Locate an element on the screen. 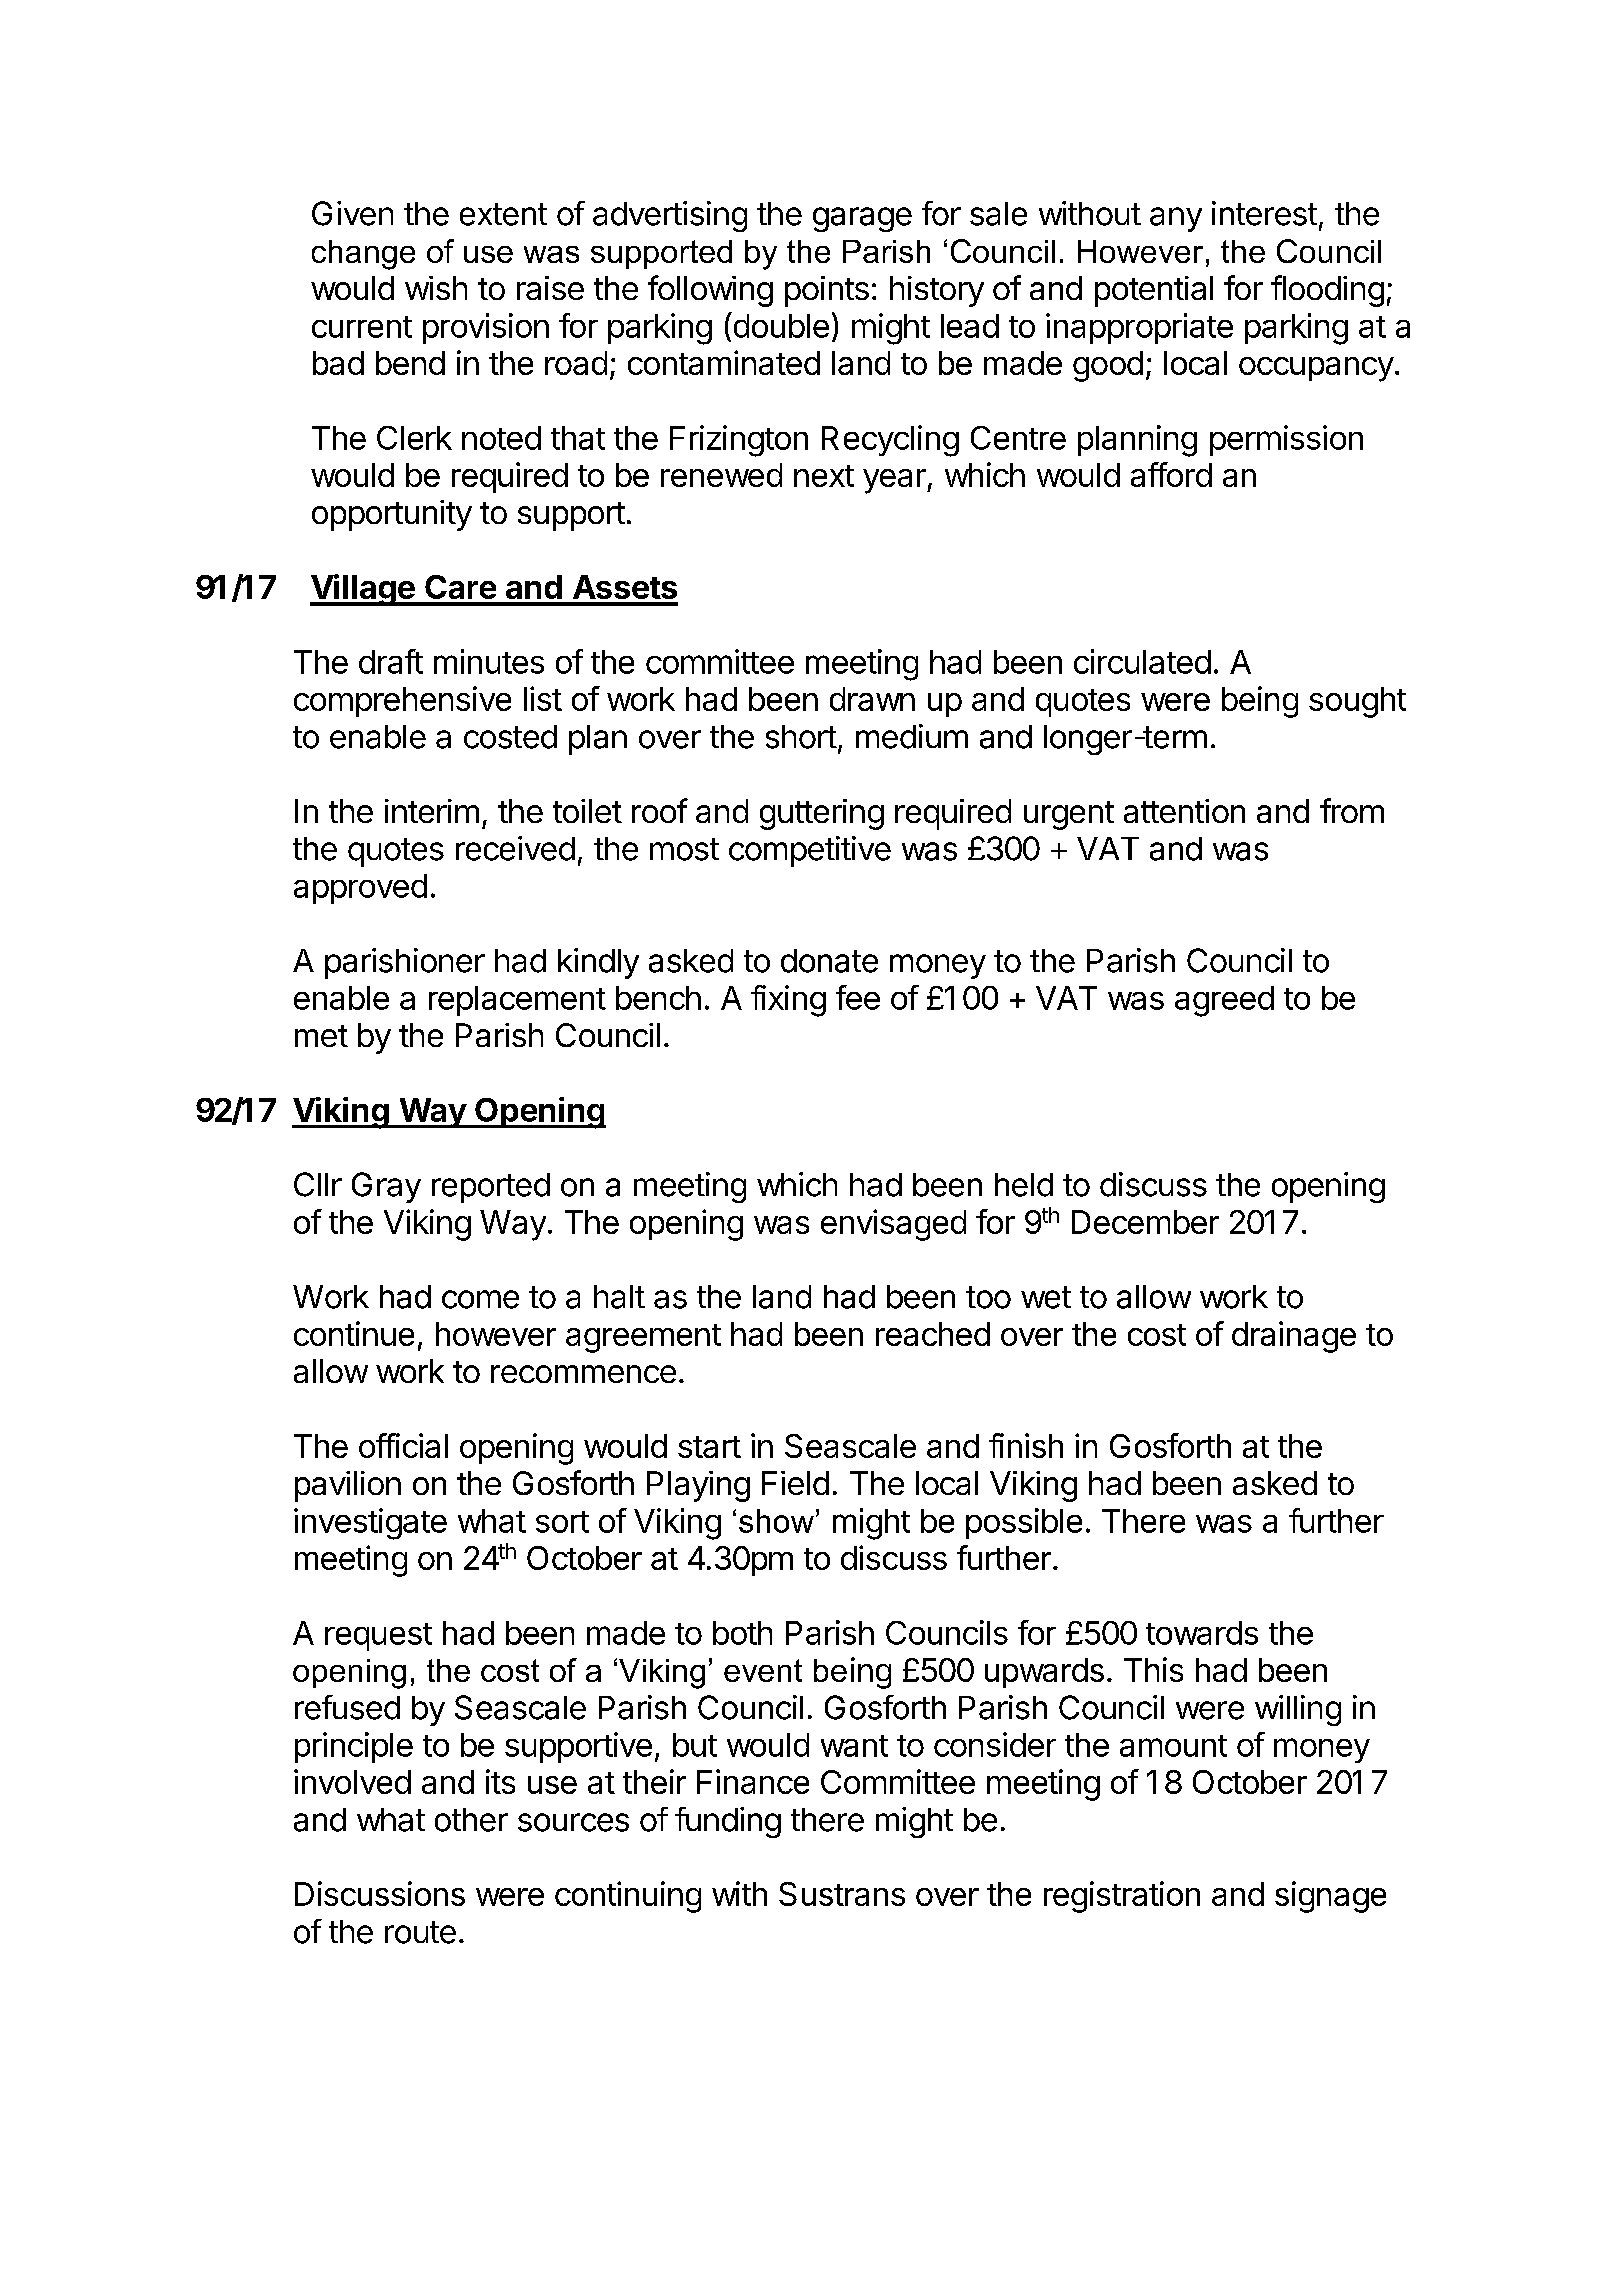 The width and height of the screenshot is (1611, 2278). route is located at coordinates (420, 1932).
